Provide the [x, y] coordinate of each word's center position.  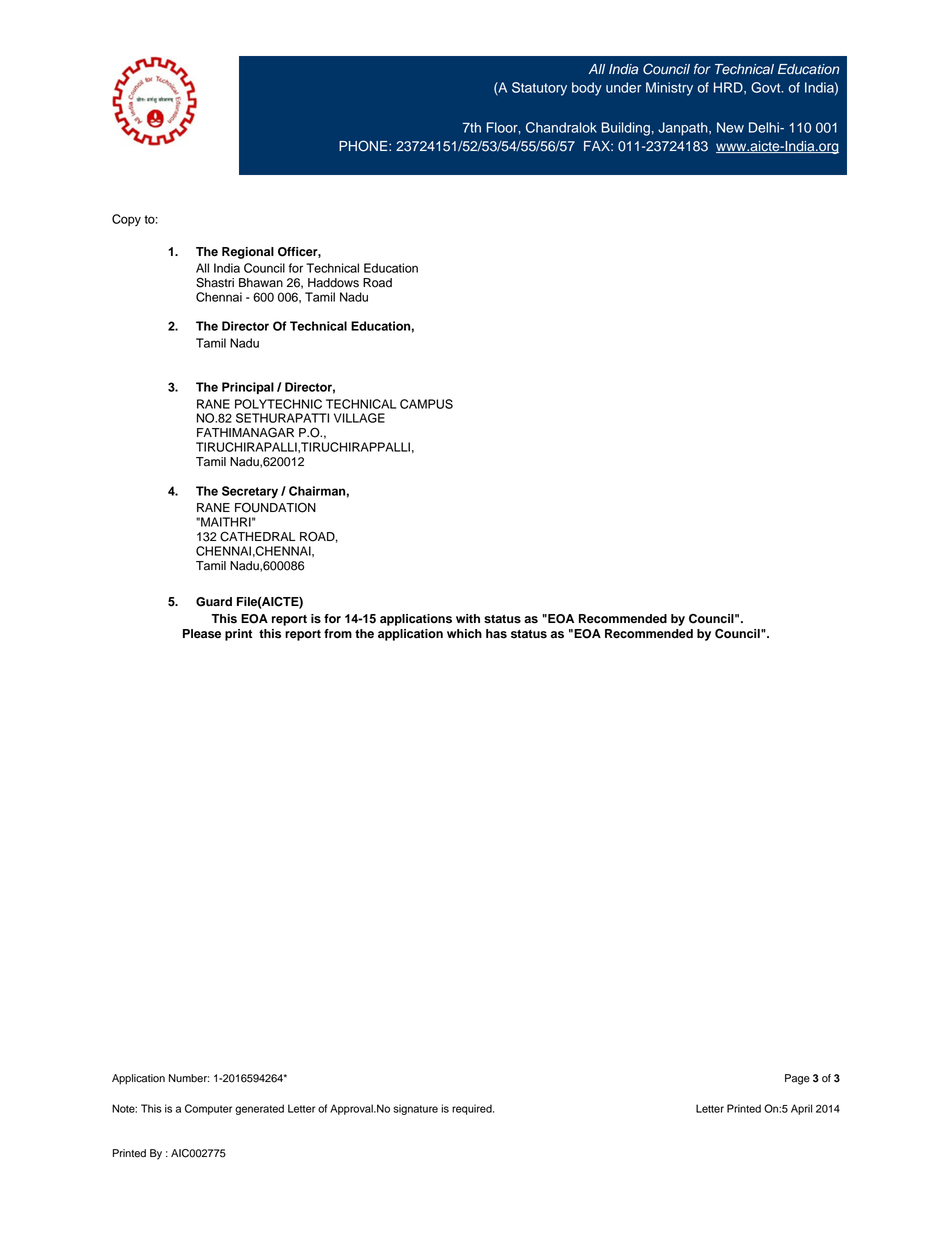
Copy [126, 220]
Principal [248, 388]
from [338, 634]
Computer [208, 1109]
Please [202, 634]
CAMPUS [426, 404]
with [468, 618]
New [730, 127]
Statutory [539, 89]
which [464, 634]
